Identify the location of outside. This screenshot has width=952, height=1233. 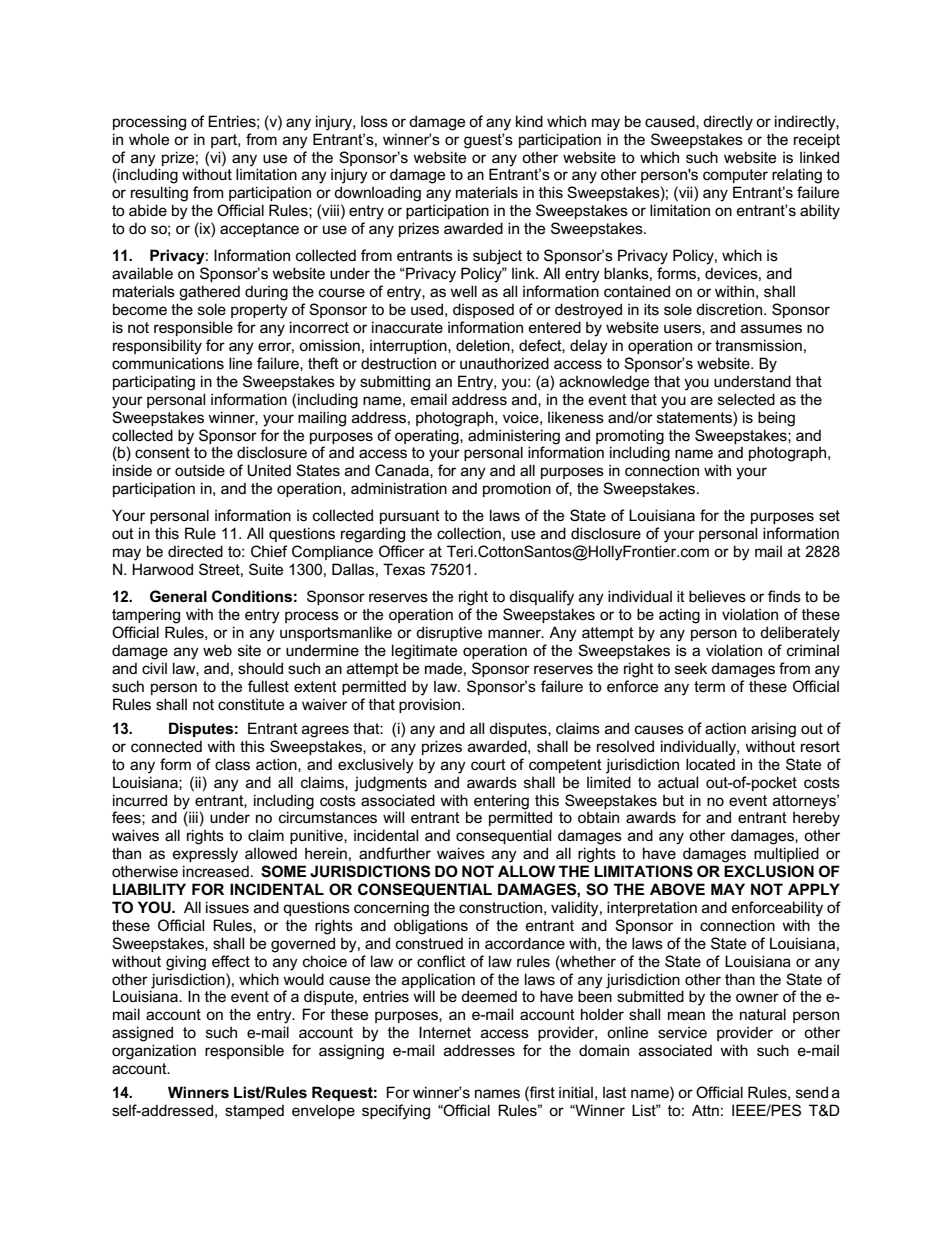
(200, 470).
